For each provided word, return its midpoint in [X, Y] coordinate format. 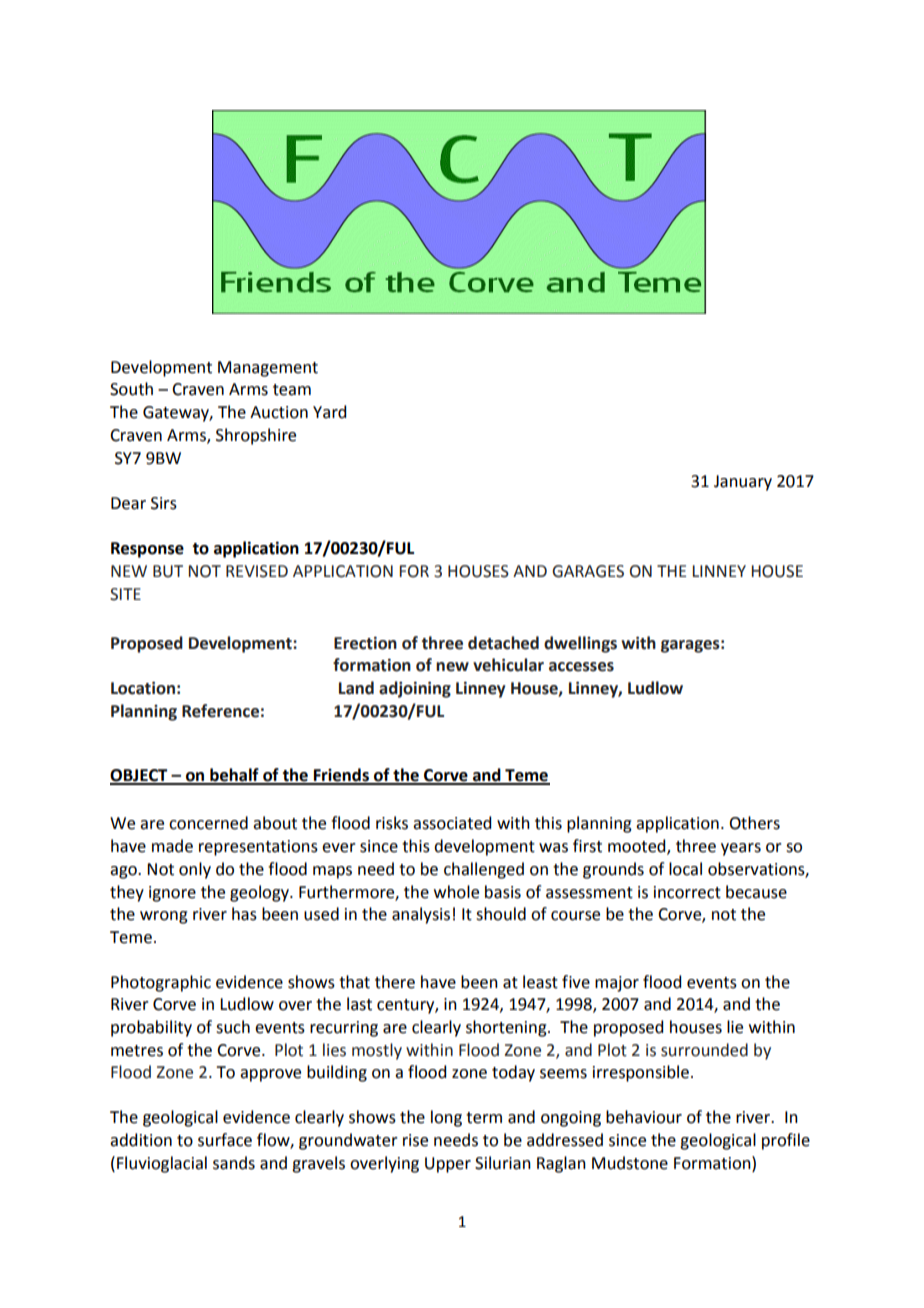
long [446, 1118]
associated [452, 823]
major [617, 984]
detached [503, 643]
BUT [168, 571]
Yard [329, 412]
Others [754, 823]
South [131, 389]
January [743, 483]
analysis [421, 915]
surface [225, 1140]
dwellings [580, 644]
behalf [234, 776]
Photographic [161, 983]
